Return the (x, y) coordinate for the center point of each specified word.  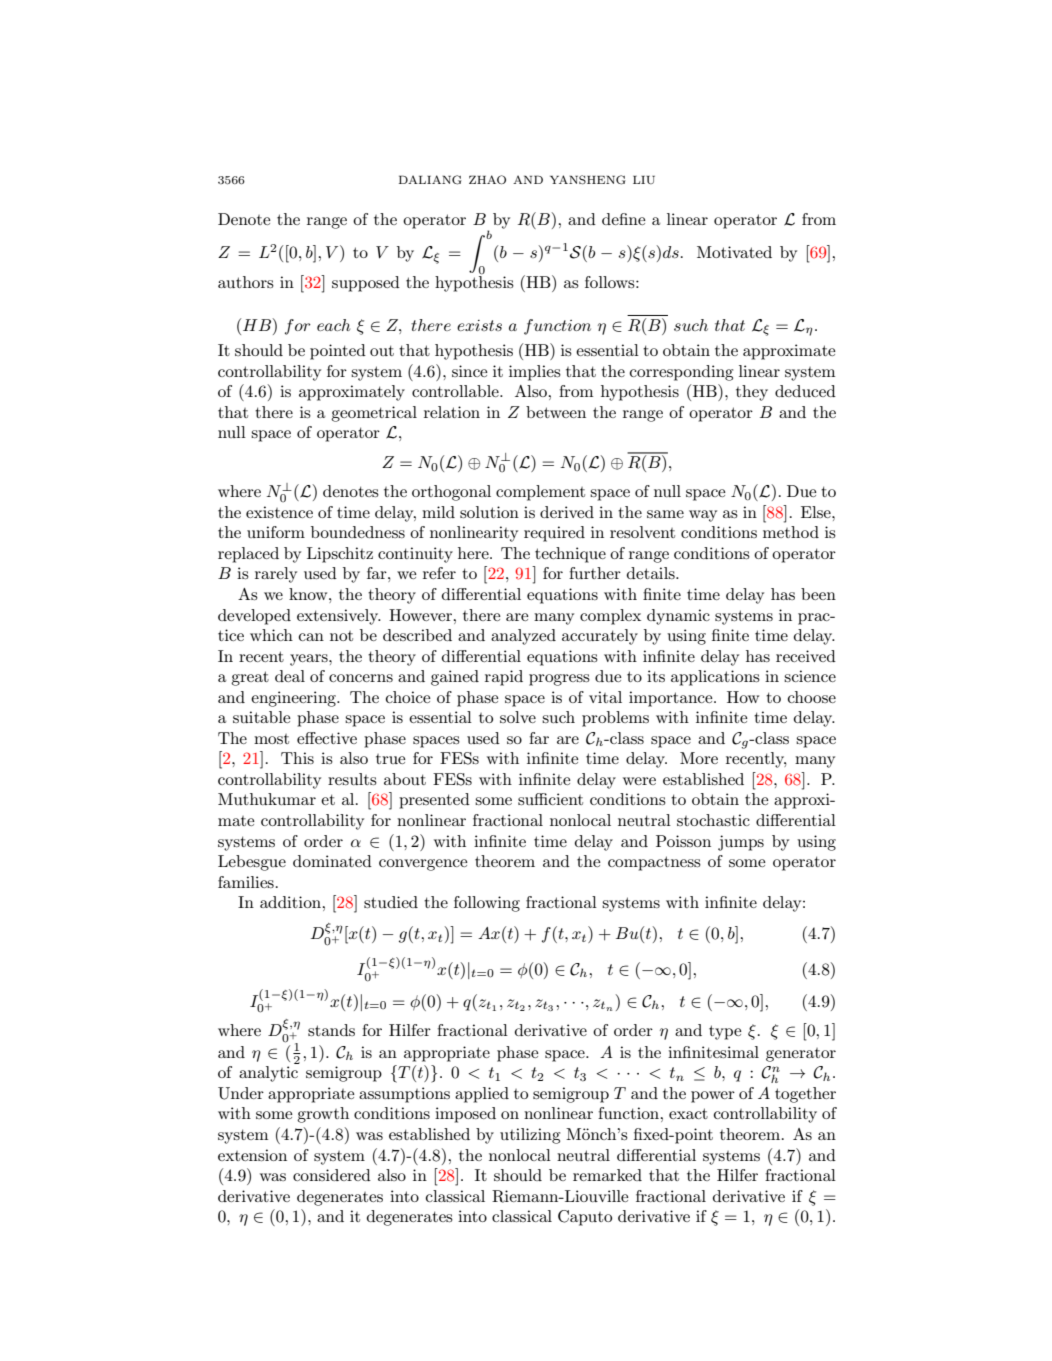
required (554, 534)
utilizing (530, 1136)
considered (332, 1175)
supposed (366, 284)
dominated (332, 861)
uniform (276, 532)
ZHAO (487, 179)
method (791, 532)
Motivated (734, 252)
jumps (741, 843)
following (487, 904)
